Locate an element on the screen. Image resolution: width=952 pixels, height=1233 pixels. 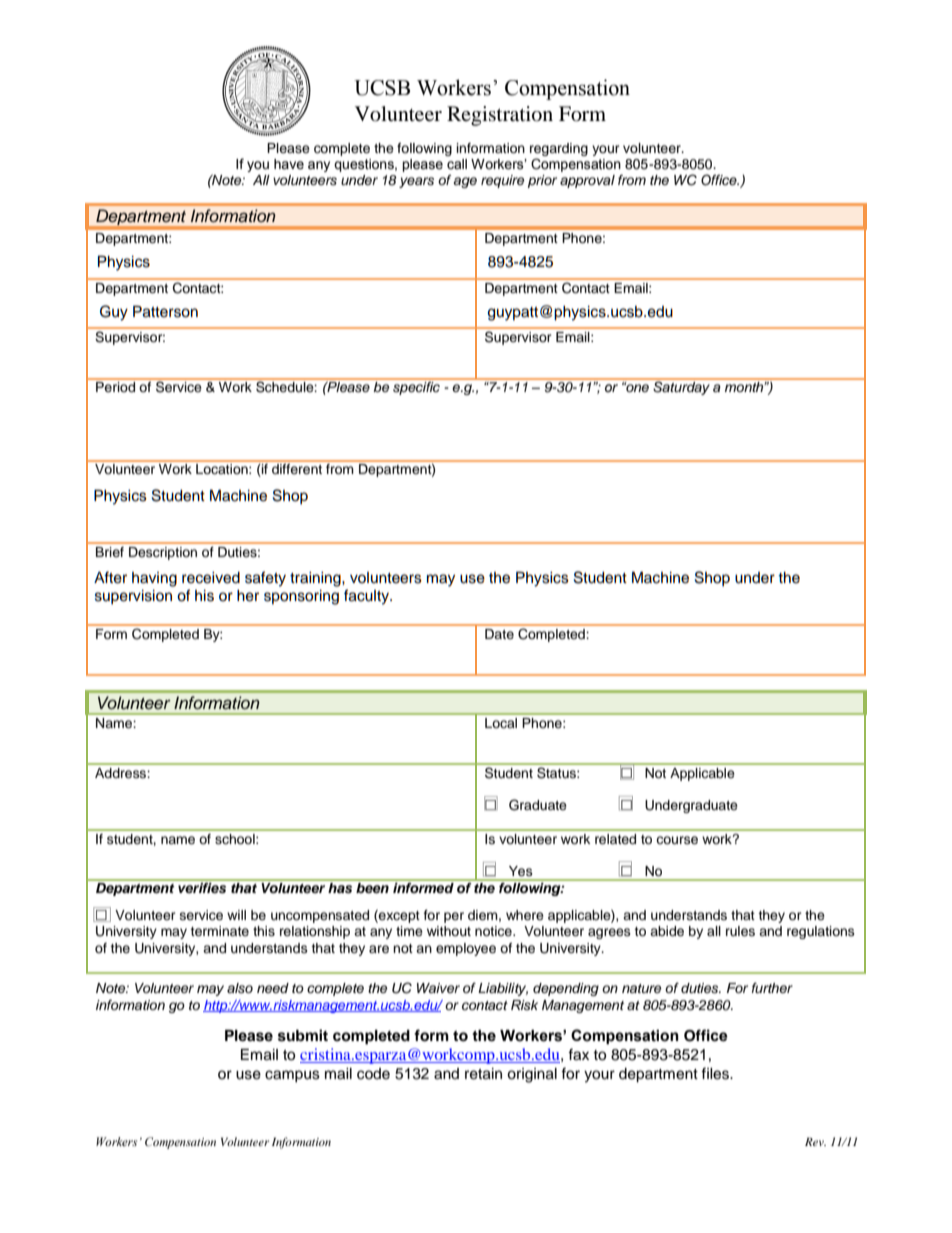
where is located at coordinates (525, 915).
